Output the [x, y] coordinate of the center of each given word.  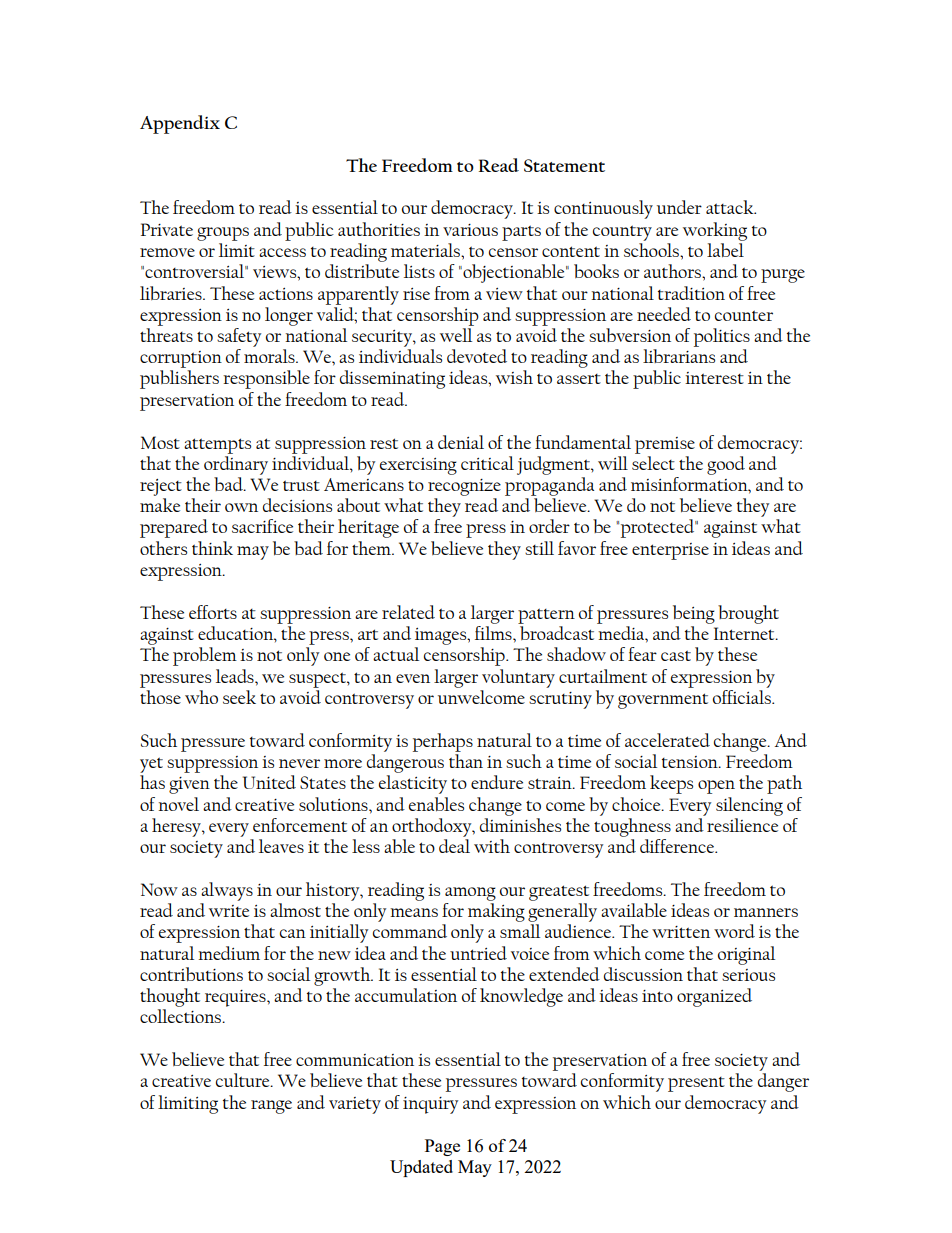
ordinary [236, 464]
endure [497, 782]
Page [442, 1147]
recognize [464, 487]
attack [731, 207]
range [271, 1107]
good [726, 465]
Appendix [180, 124]
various [470, 230]
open [716, 787]
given [189, 785]
